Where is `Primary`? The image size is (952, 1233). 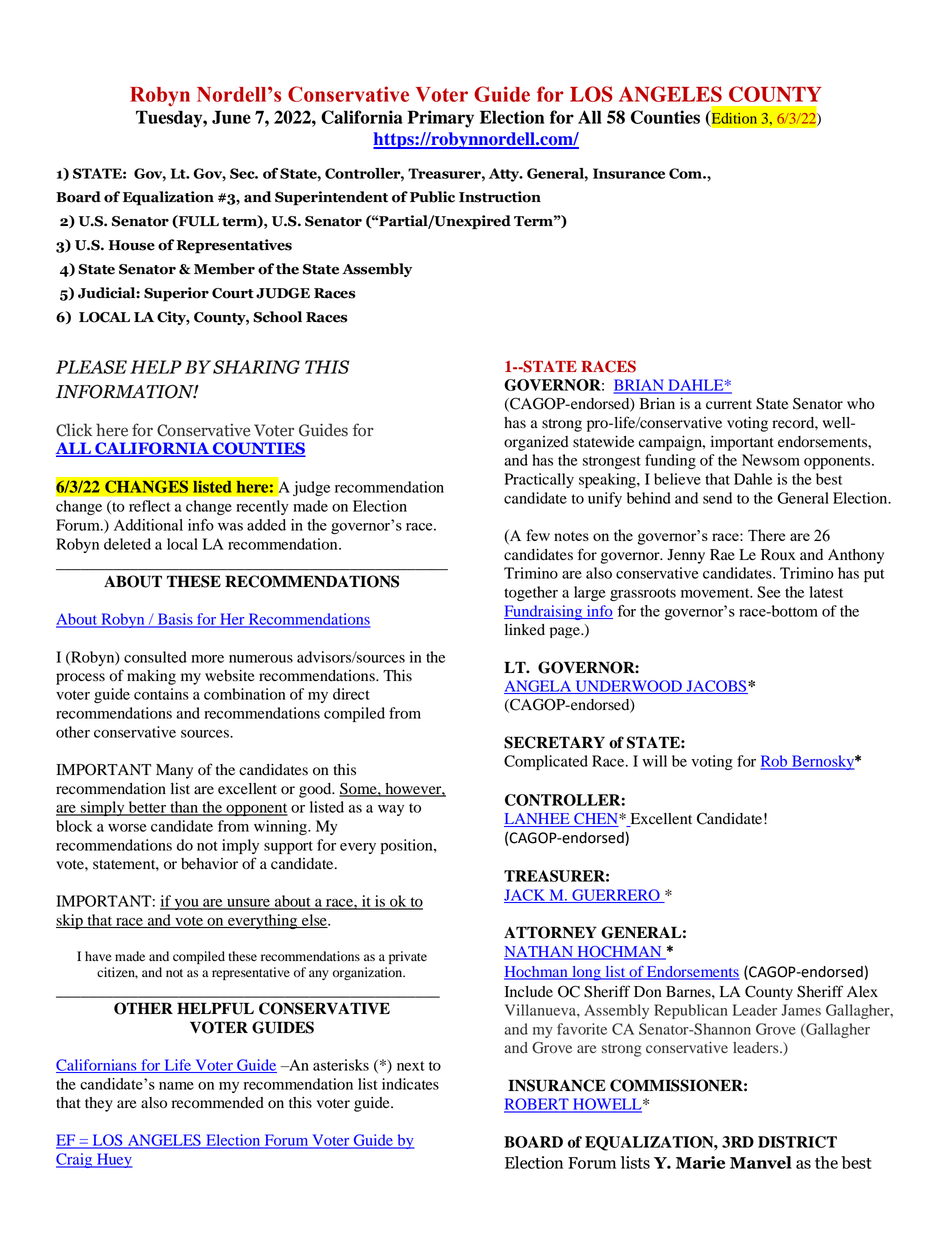 Primary is located at coordinates (440, 119).
